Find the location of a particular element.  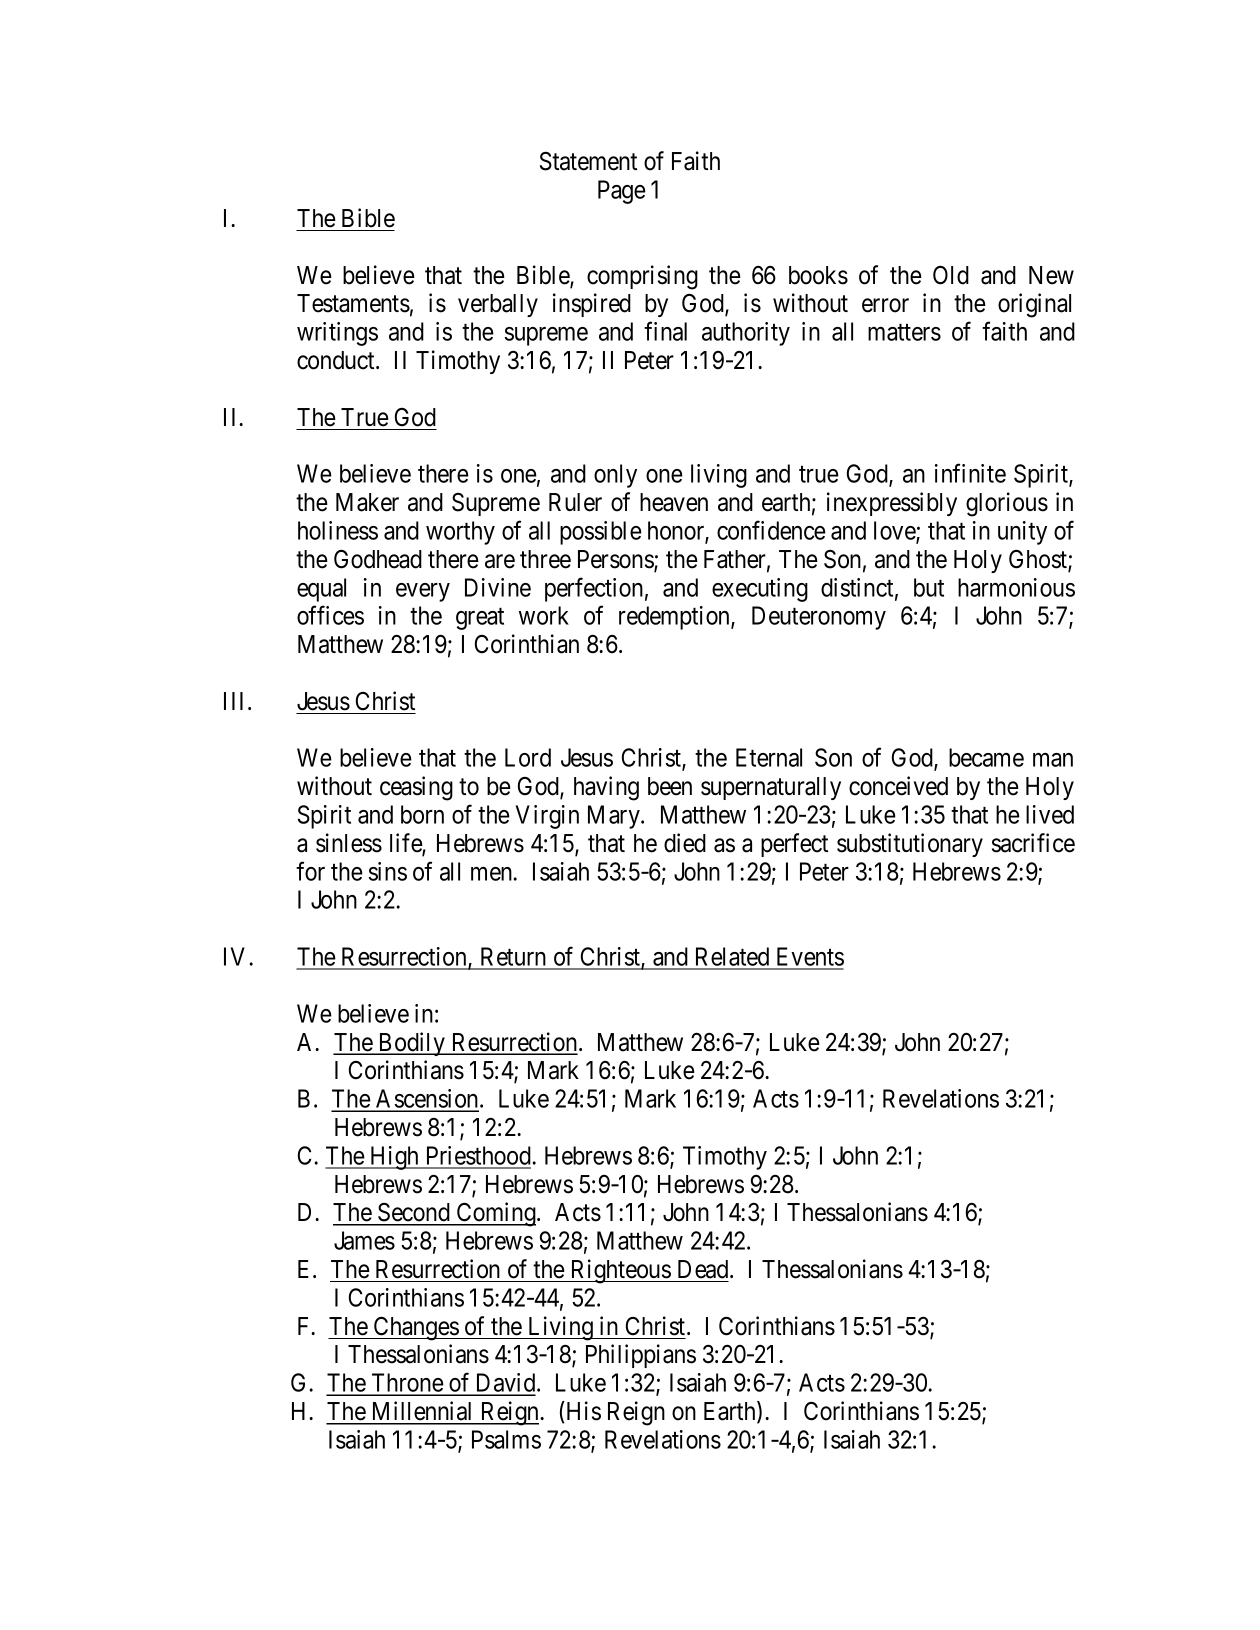

Old is located at coordinates (951, 275).
